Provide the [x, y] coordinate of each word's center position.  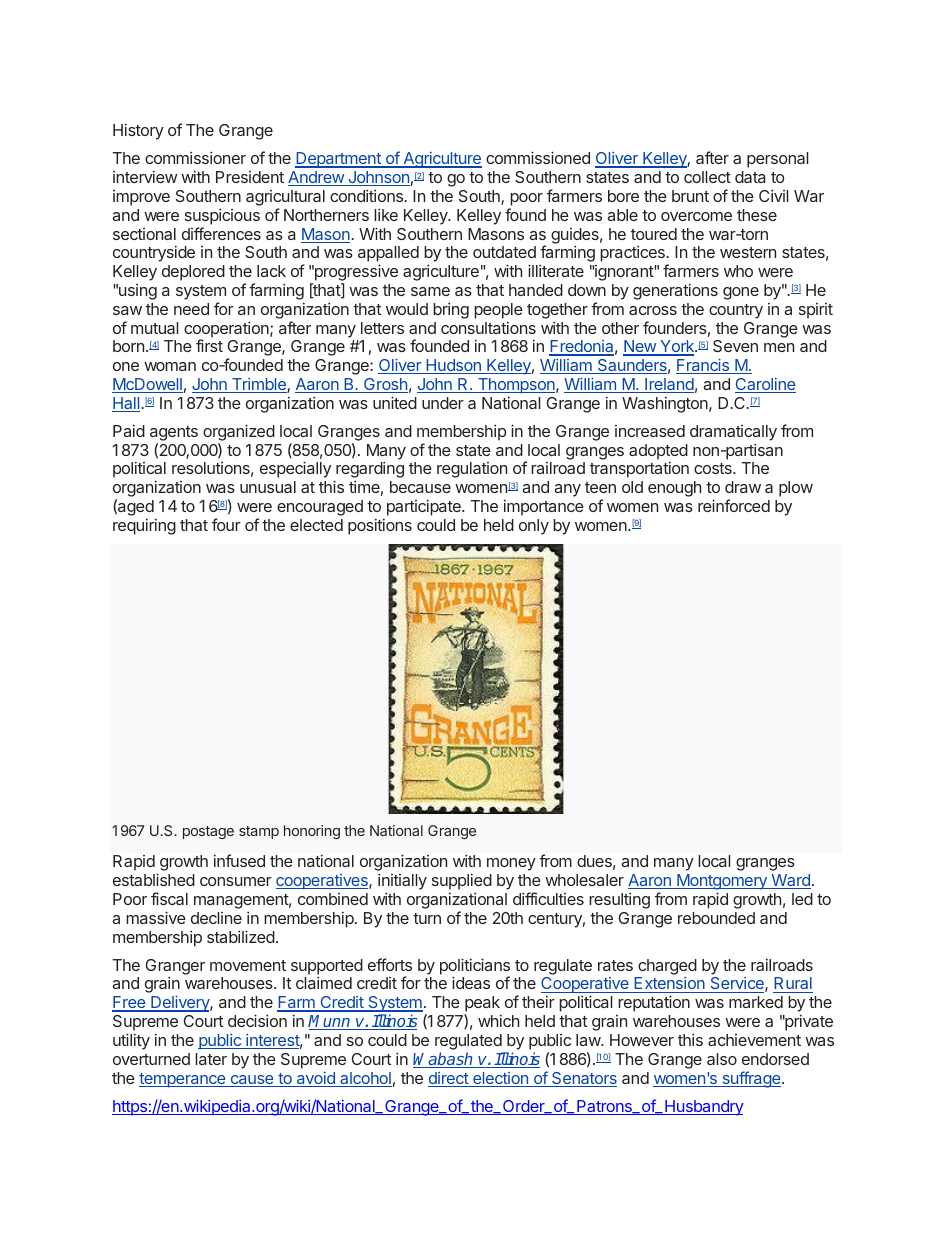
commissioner [195, 157]
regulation [472, 470]
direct [449, 1079]
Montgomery [722, 883]
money [511, 864]
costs [714, 468]
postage [208, 832]
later [211, 1059]
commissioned [538, 157]
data [750, 177]
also [722, 1059]
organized [239, 432]
